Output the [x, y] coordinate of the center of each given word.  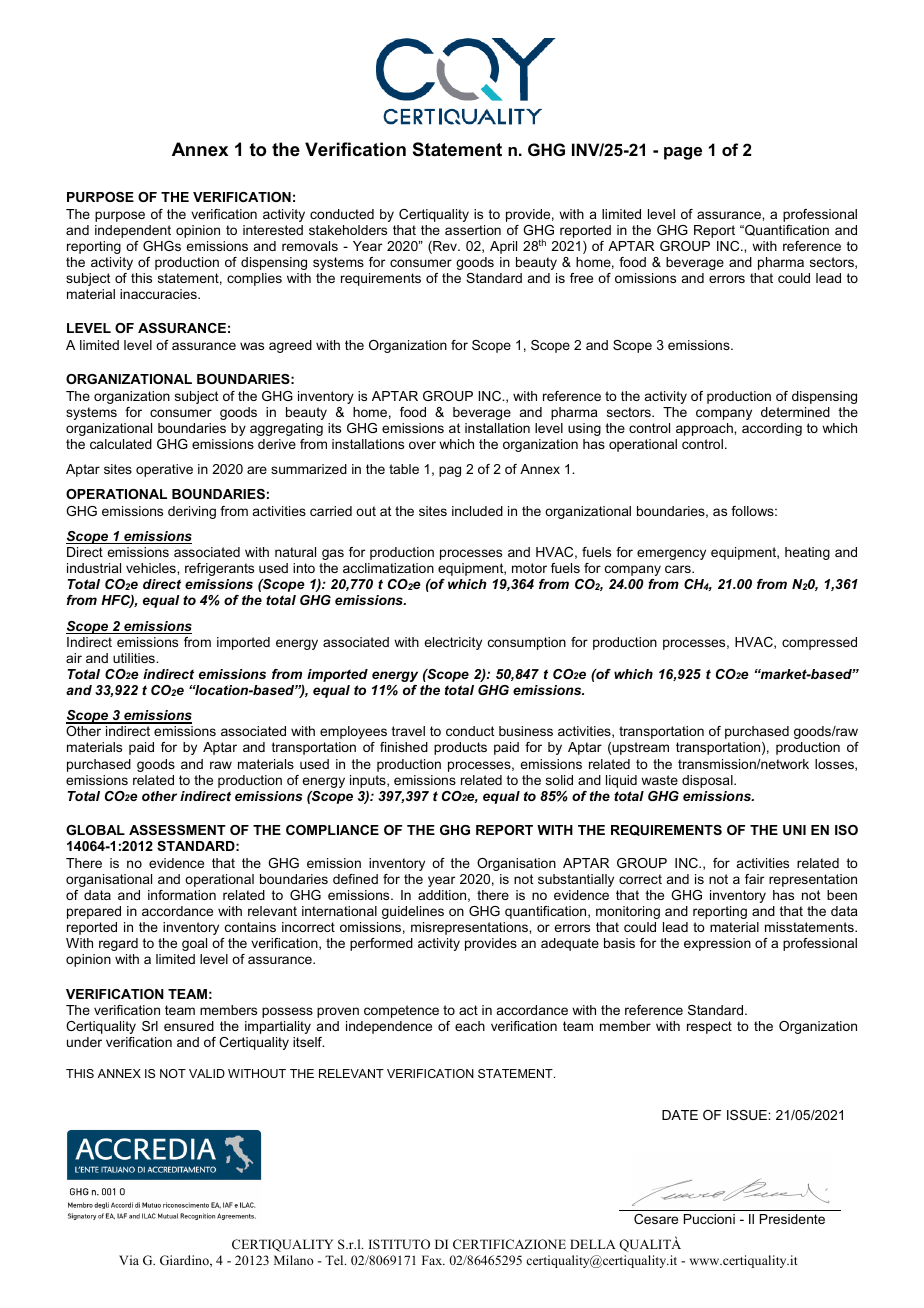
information [182, 895]
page [683, 153]
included [477, 511]
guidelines [413, 912]
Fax [433, 1260]
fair [754, 879]
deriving [192, 512]
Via [129, 1260]
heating [807, 553]
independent [133, 231]
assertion [473, 230]
